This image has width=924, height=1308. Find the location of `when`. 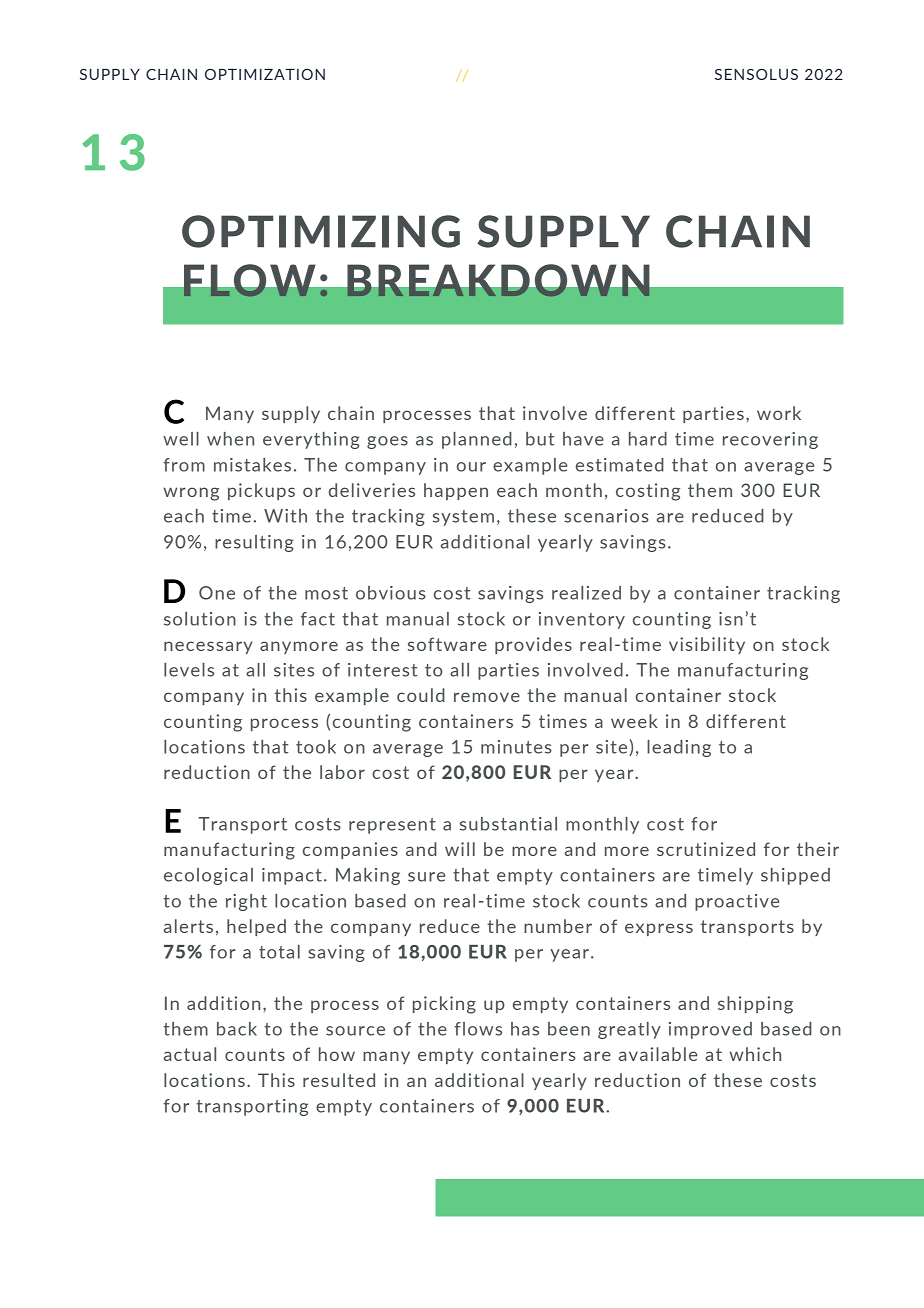

when is located at coordinates (230, 439).
